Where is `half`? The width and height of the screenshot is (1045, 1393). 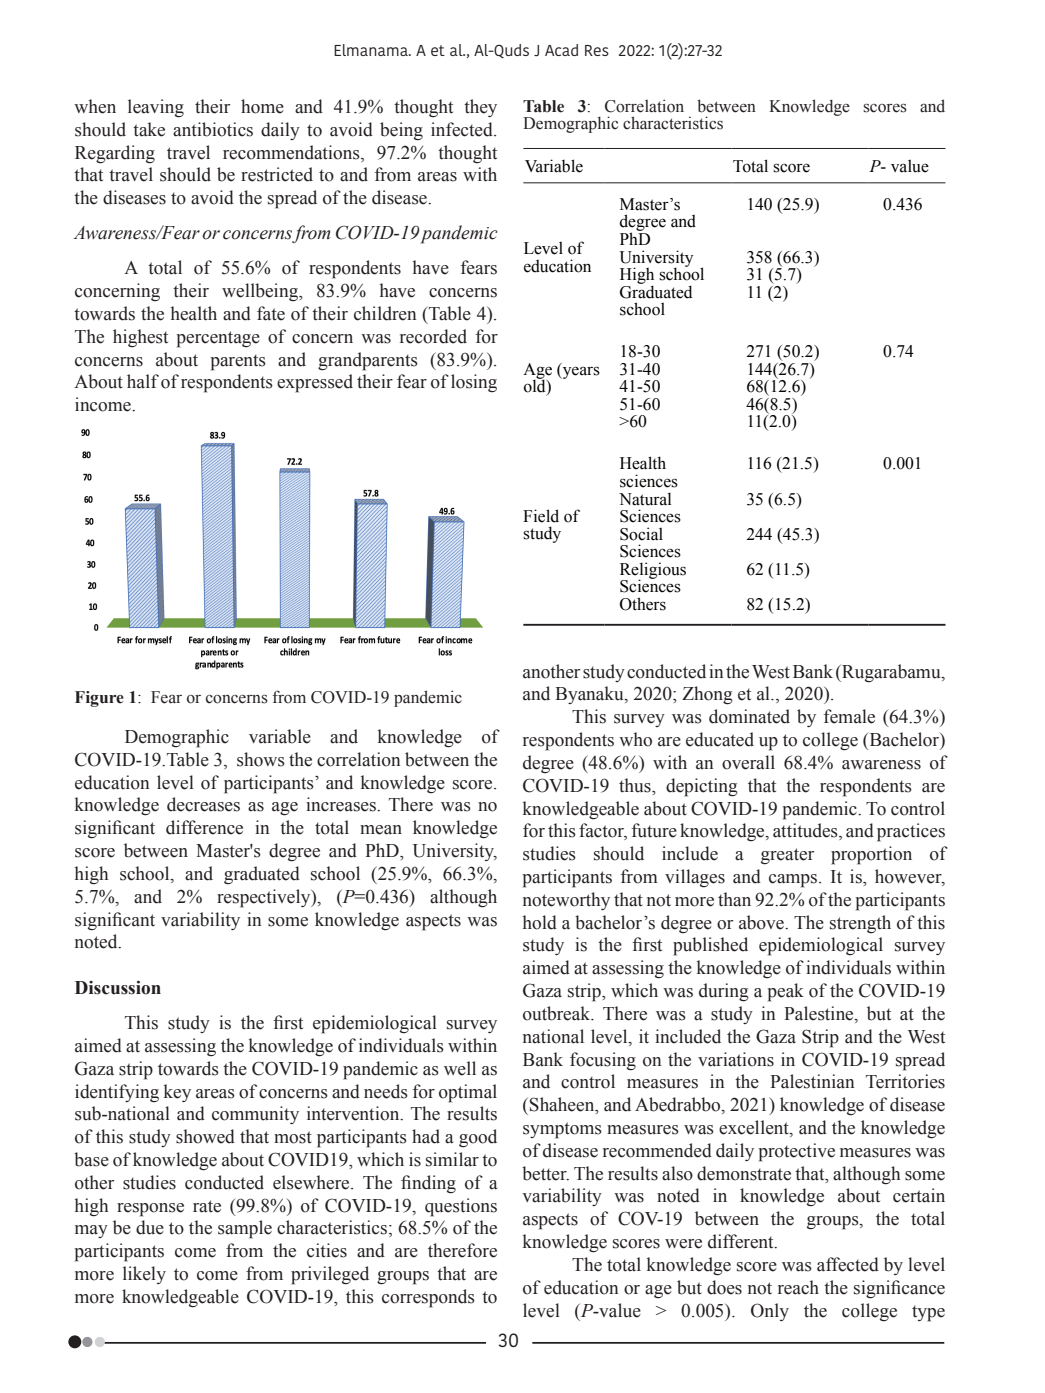
half is located at coordinates (143, 381).
